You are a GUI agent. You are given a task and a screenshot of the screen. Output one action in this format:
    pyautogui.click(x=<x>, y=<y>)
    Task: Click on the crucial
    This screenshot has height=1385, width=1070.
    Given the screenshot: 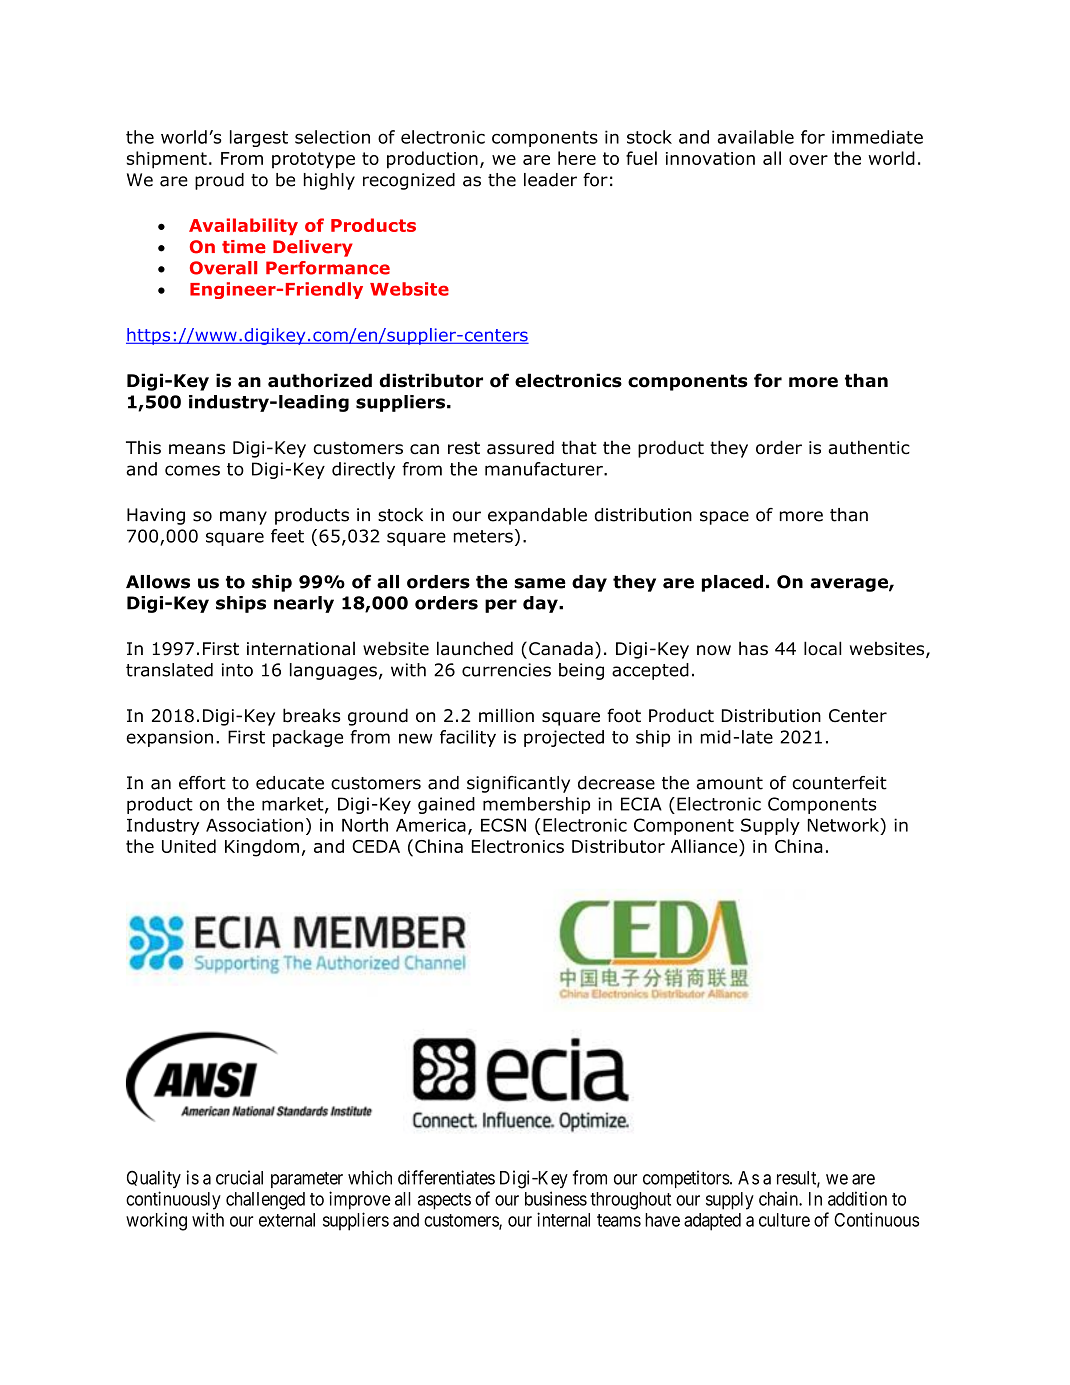 What is the action you would take?
    pyautogui.click(x=239, y=1177)
